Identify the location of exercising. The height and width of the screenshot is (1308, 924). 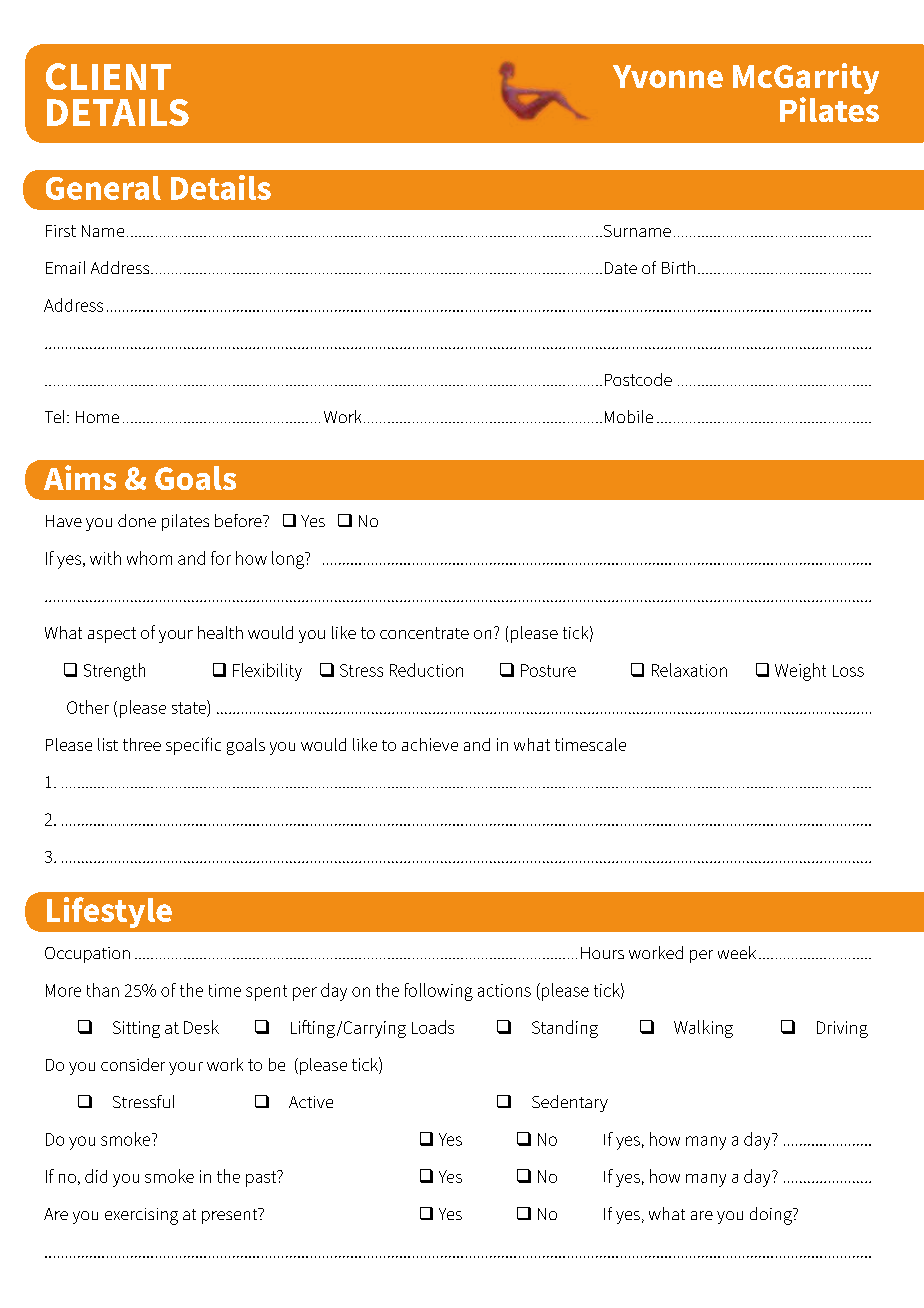
(141, 1216).
